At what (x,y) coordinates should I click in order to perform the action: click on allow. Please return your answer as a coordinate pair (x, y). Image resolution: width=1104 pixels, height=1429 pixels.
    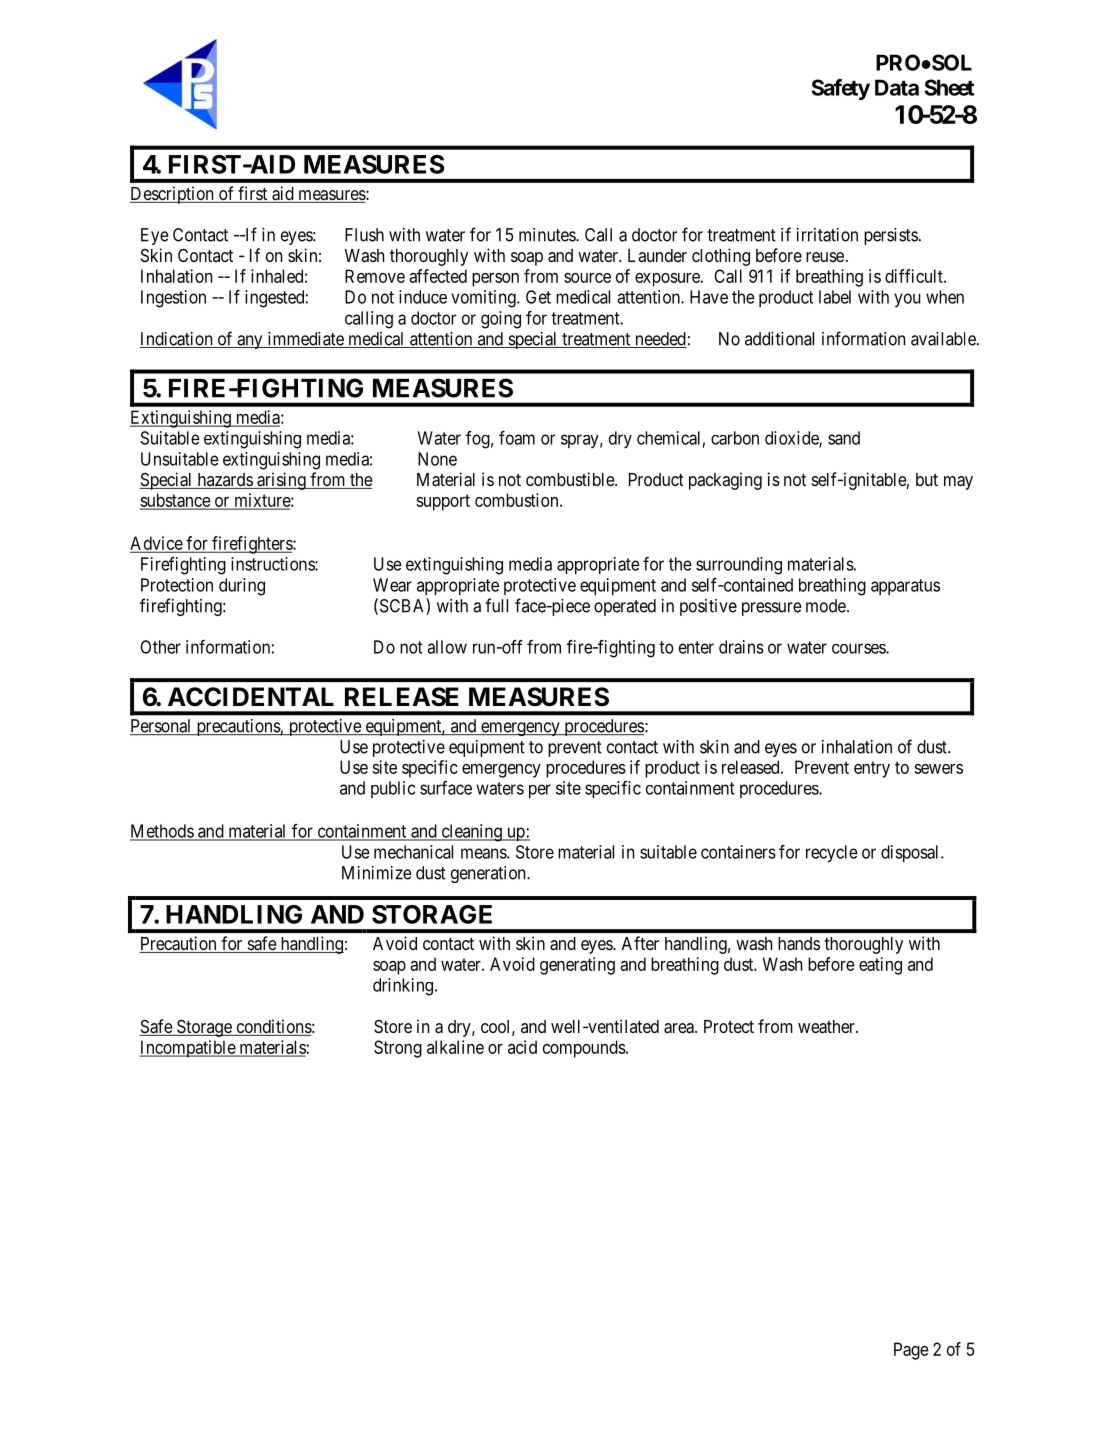
    Looking at the image, I should click on (447, 647).
